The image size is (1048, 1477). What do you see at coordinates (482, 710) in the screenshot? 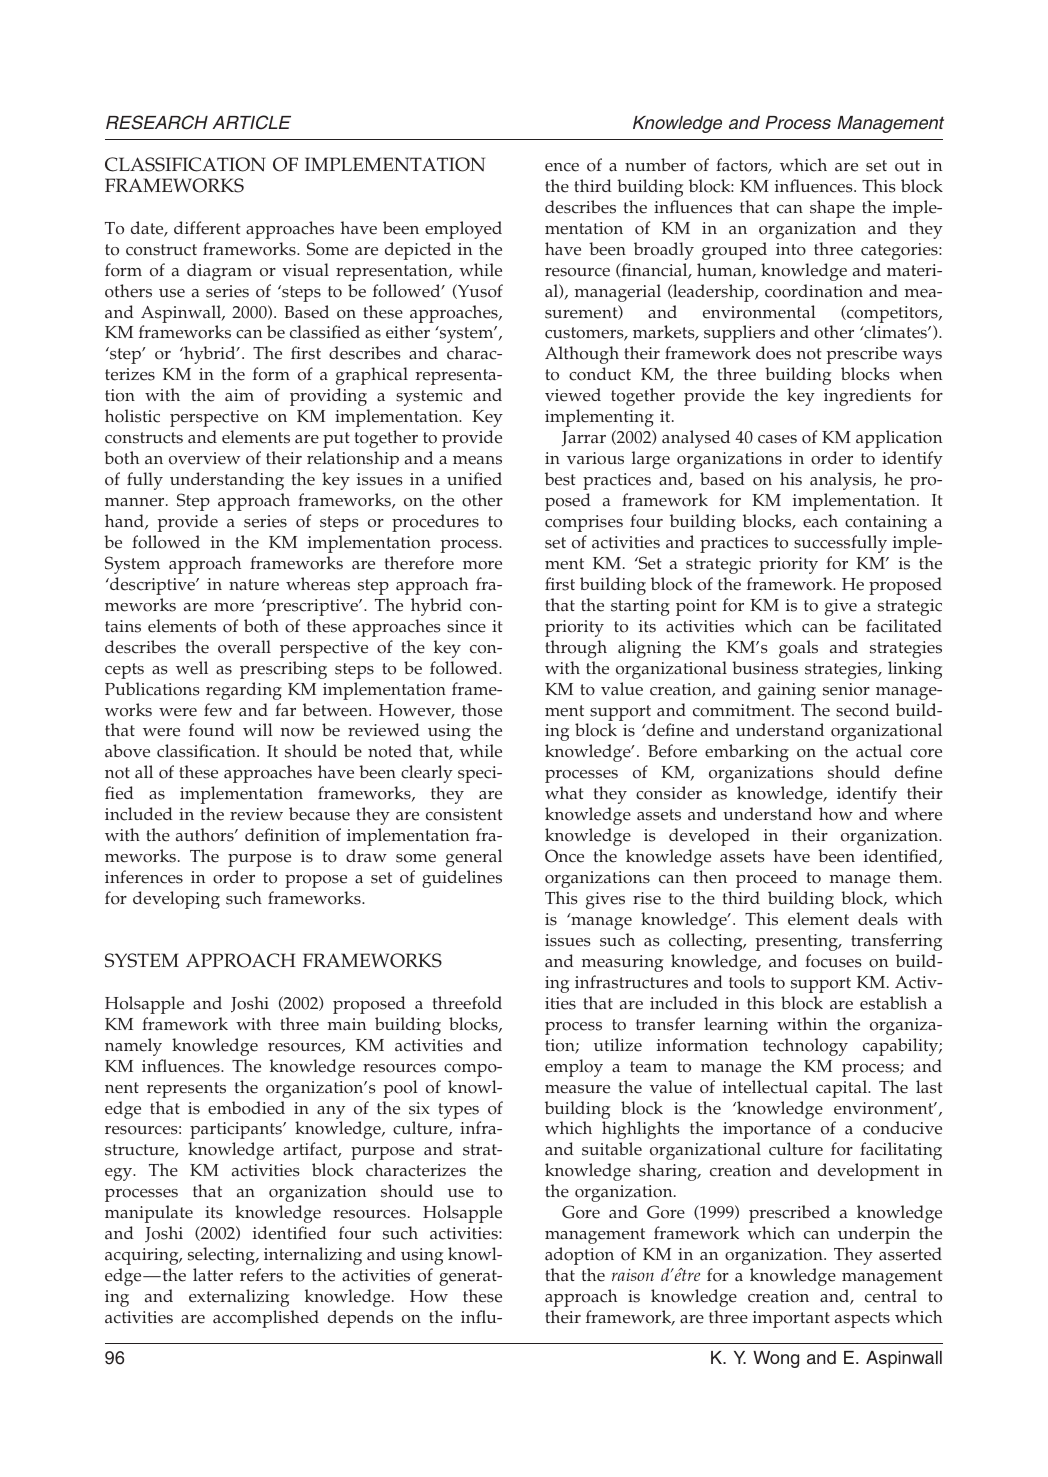
I see `those` at bounding box center [482, 710].
